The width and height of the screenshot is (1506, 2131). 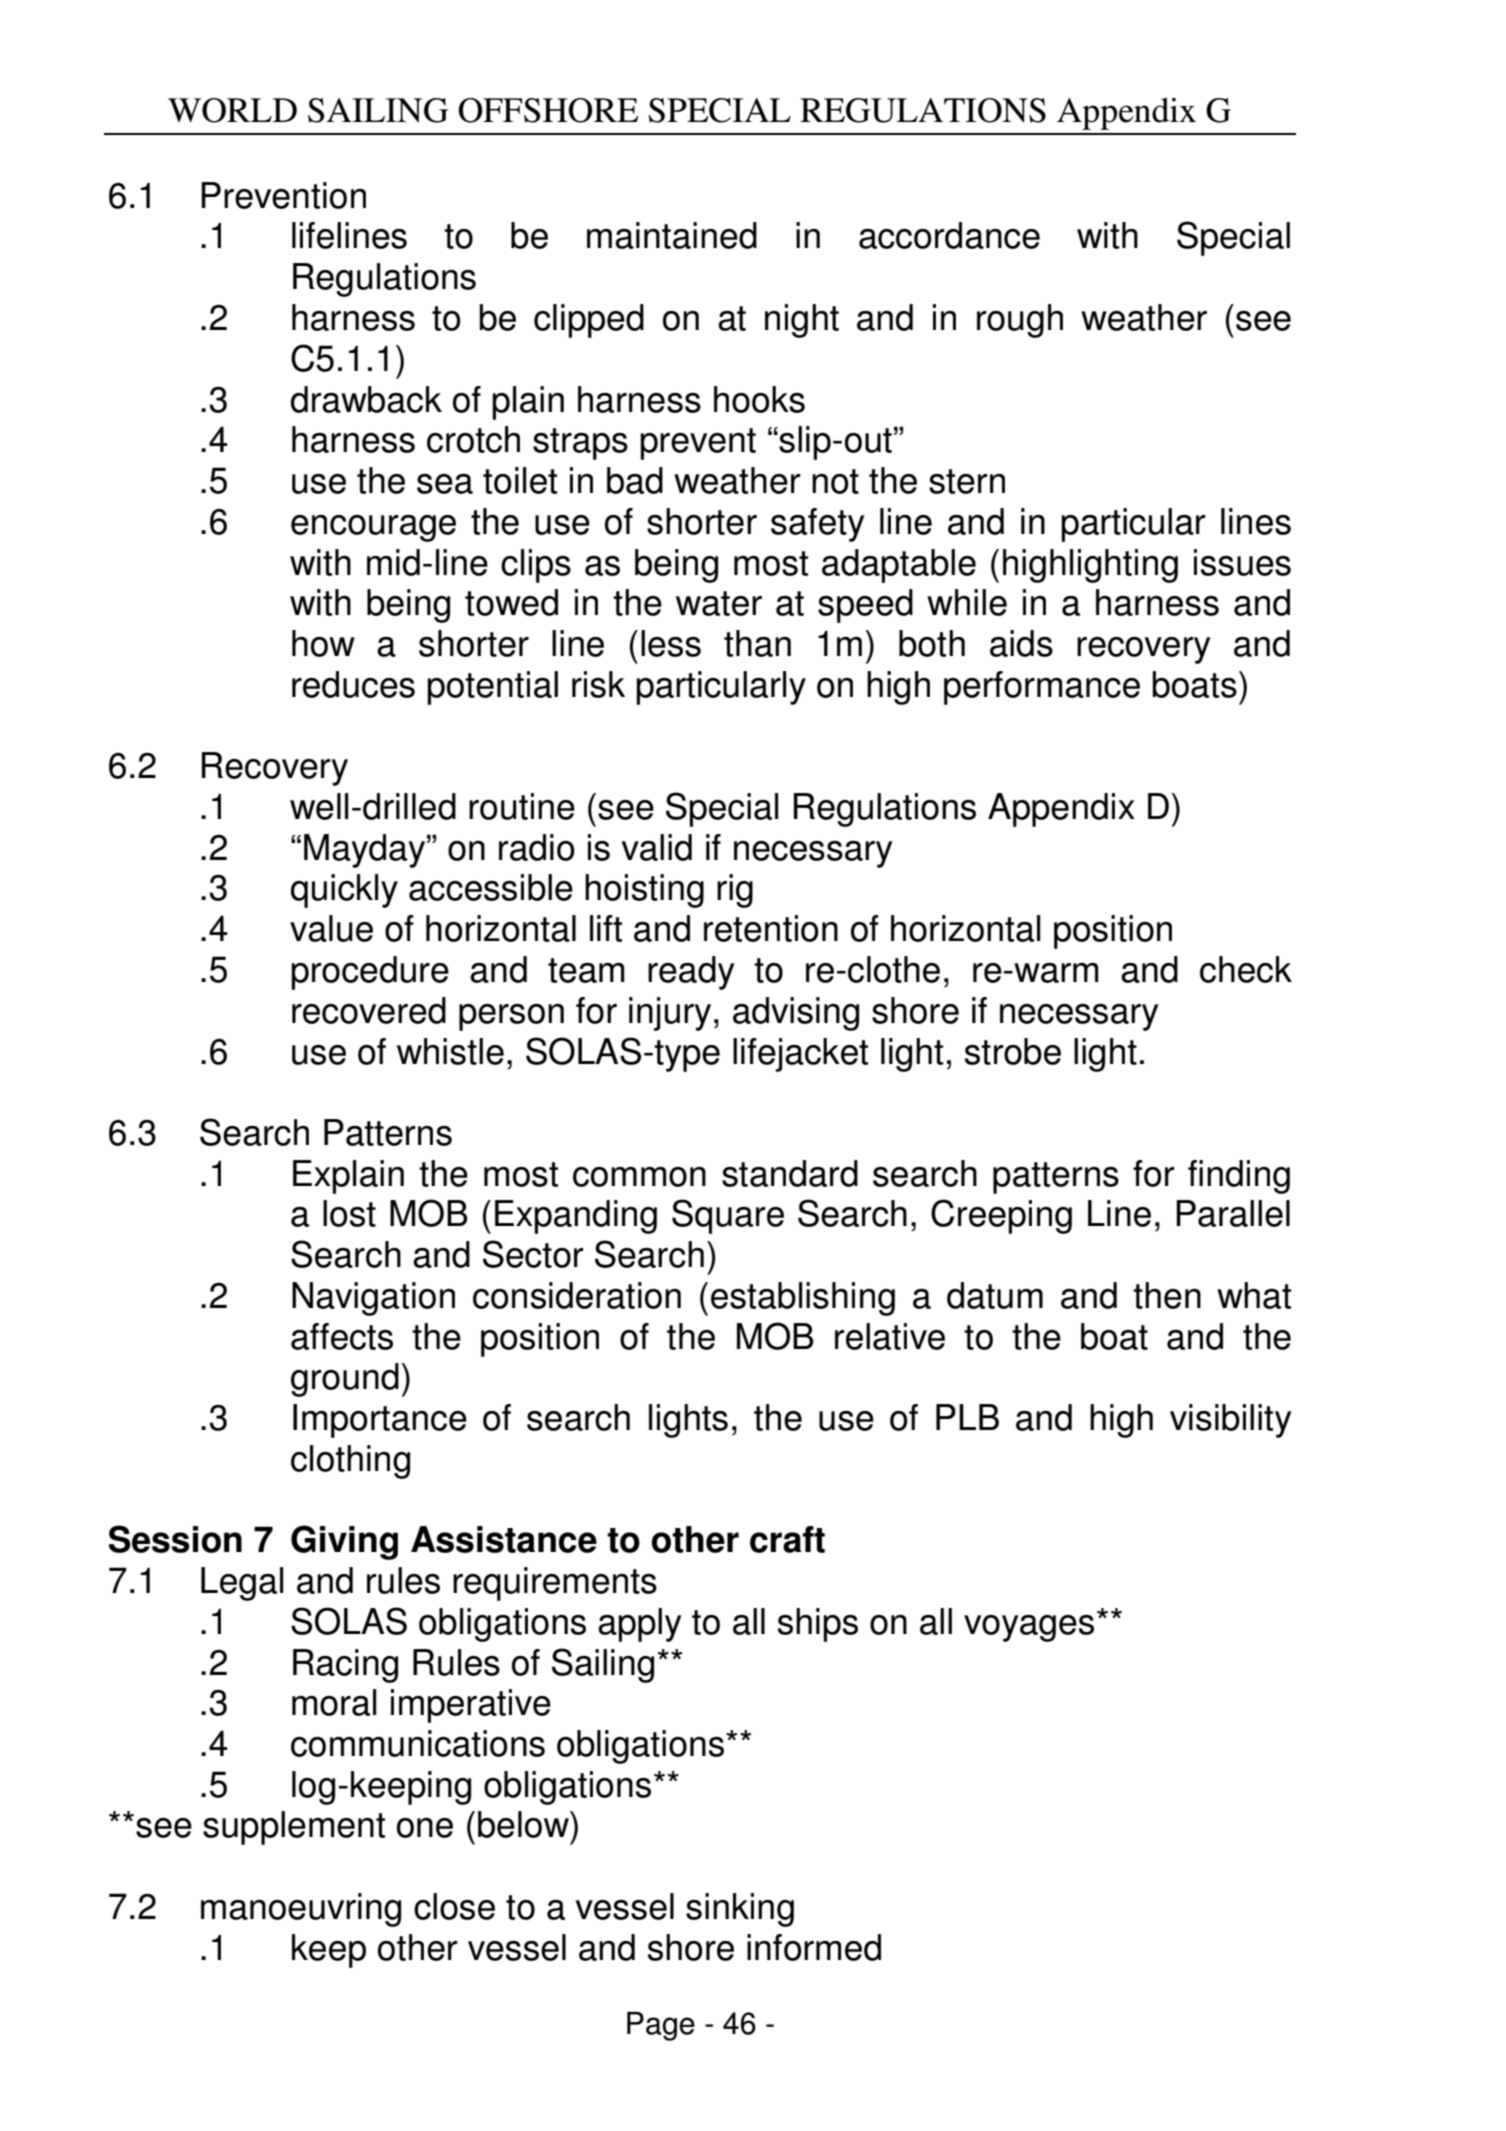 I want to click on recovered, so click(x=369, y=1010).
